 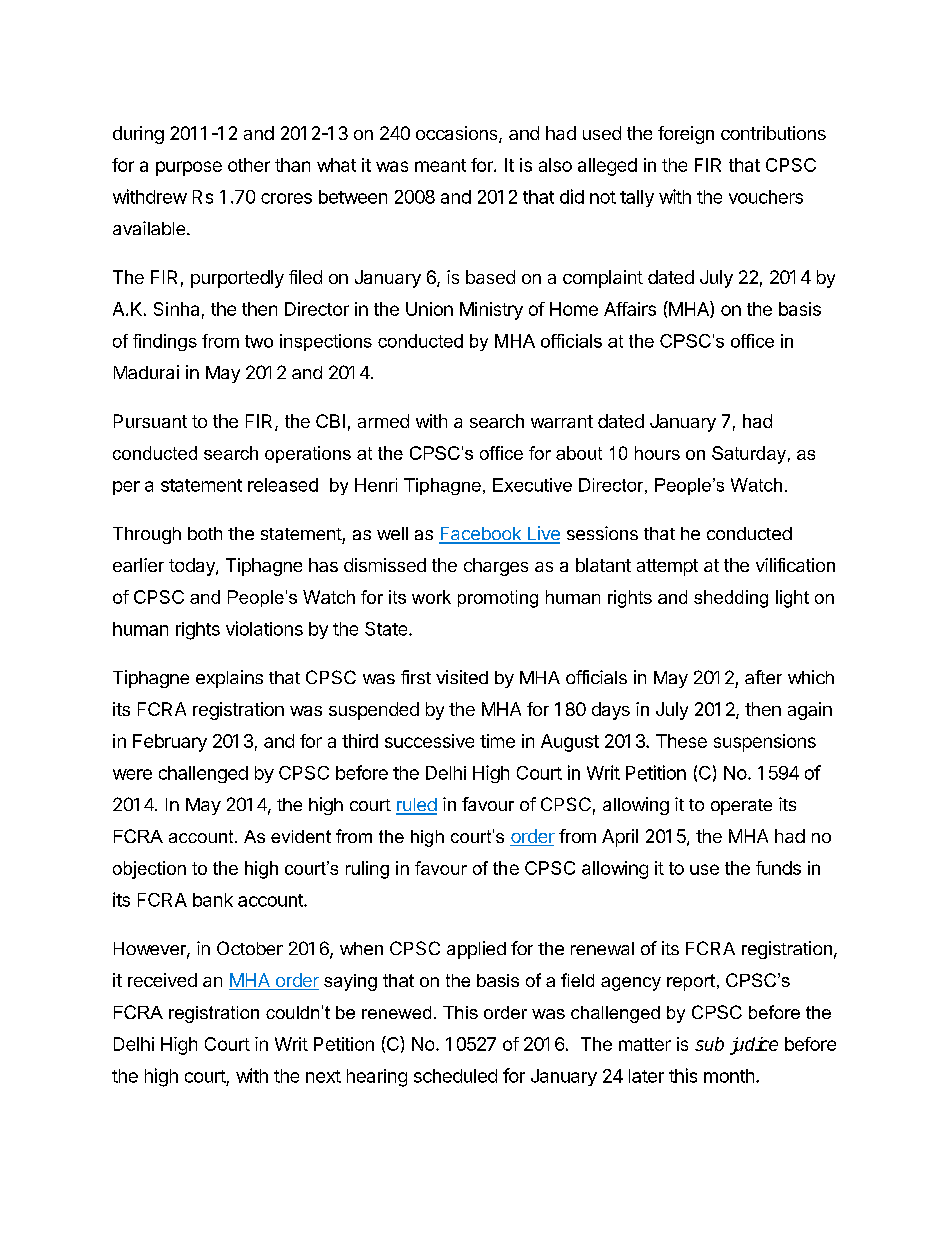 I want to click on suspensions, so click(x=765, y=743).
